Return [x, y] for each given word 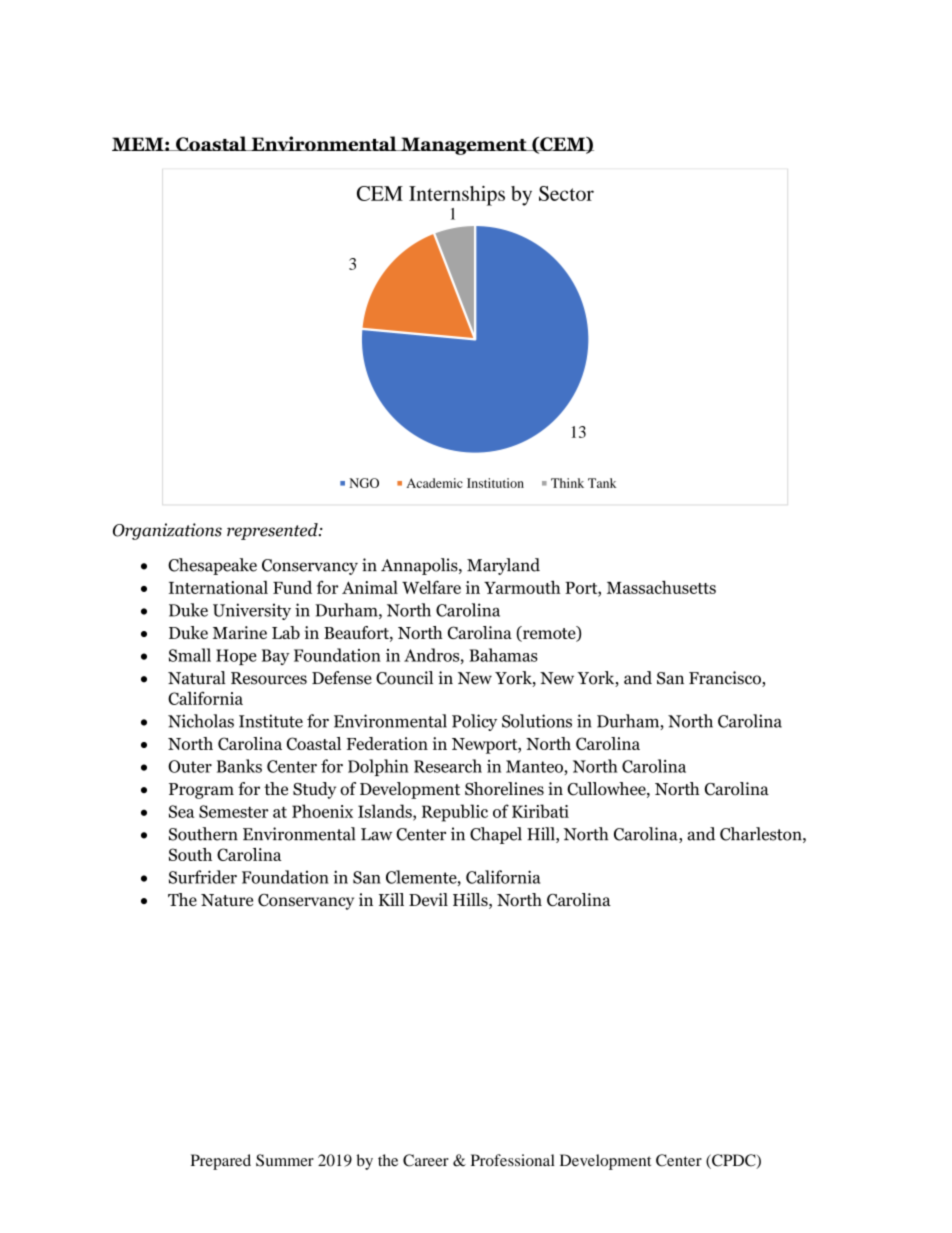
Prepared [221, 1162]
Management [464, 146]
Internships [457, 196]
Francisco [726, 679]
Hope [236, 657]
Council [404, 678]
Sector [566, 193]
